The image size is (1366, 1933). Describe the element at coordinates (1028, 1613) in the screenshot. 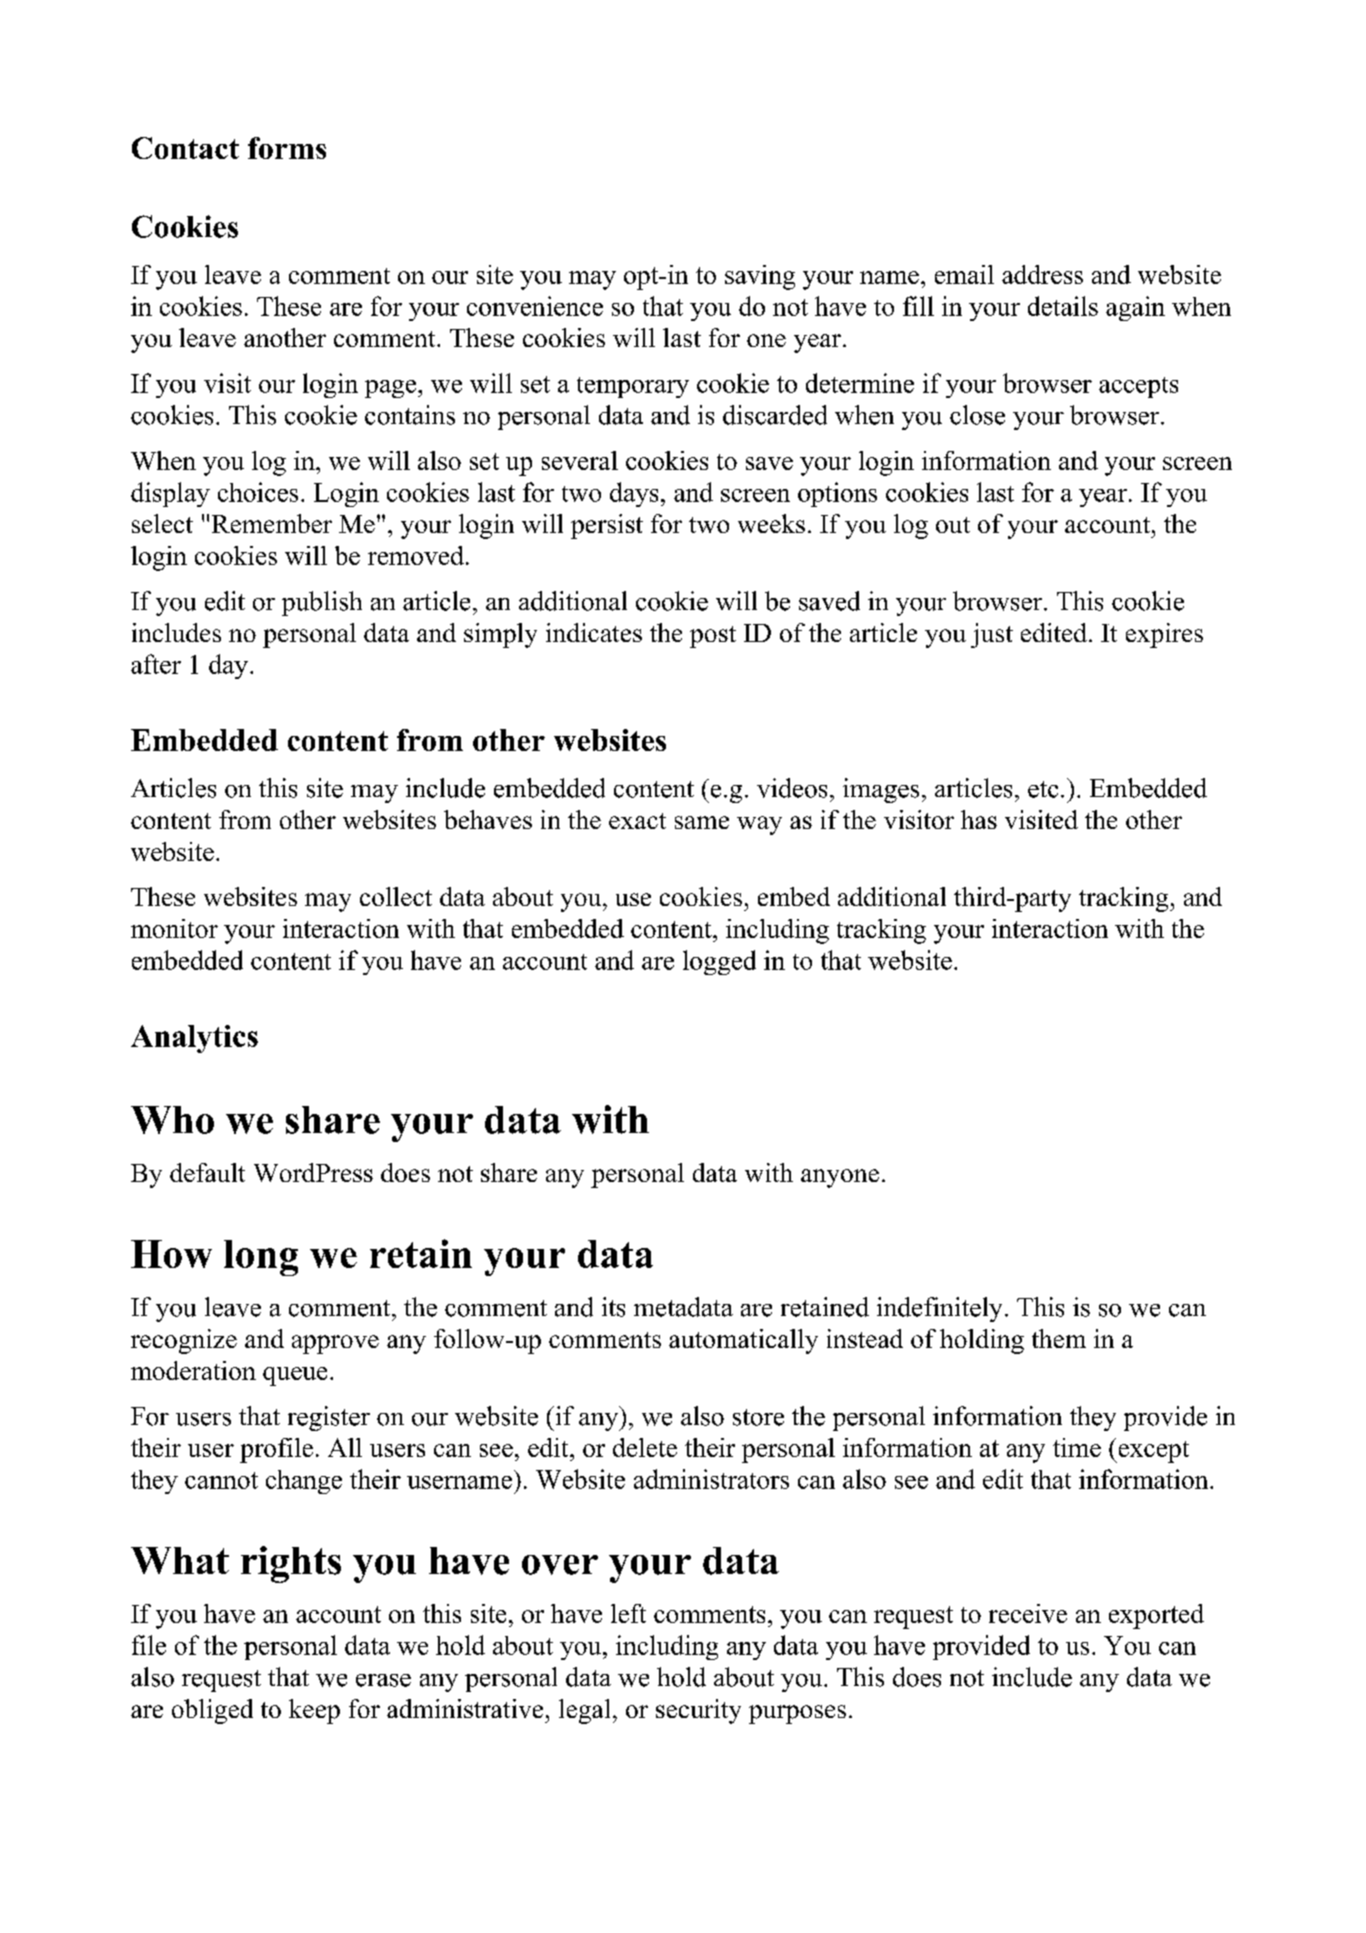

I see `receive` at that location.
